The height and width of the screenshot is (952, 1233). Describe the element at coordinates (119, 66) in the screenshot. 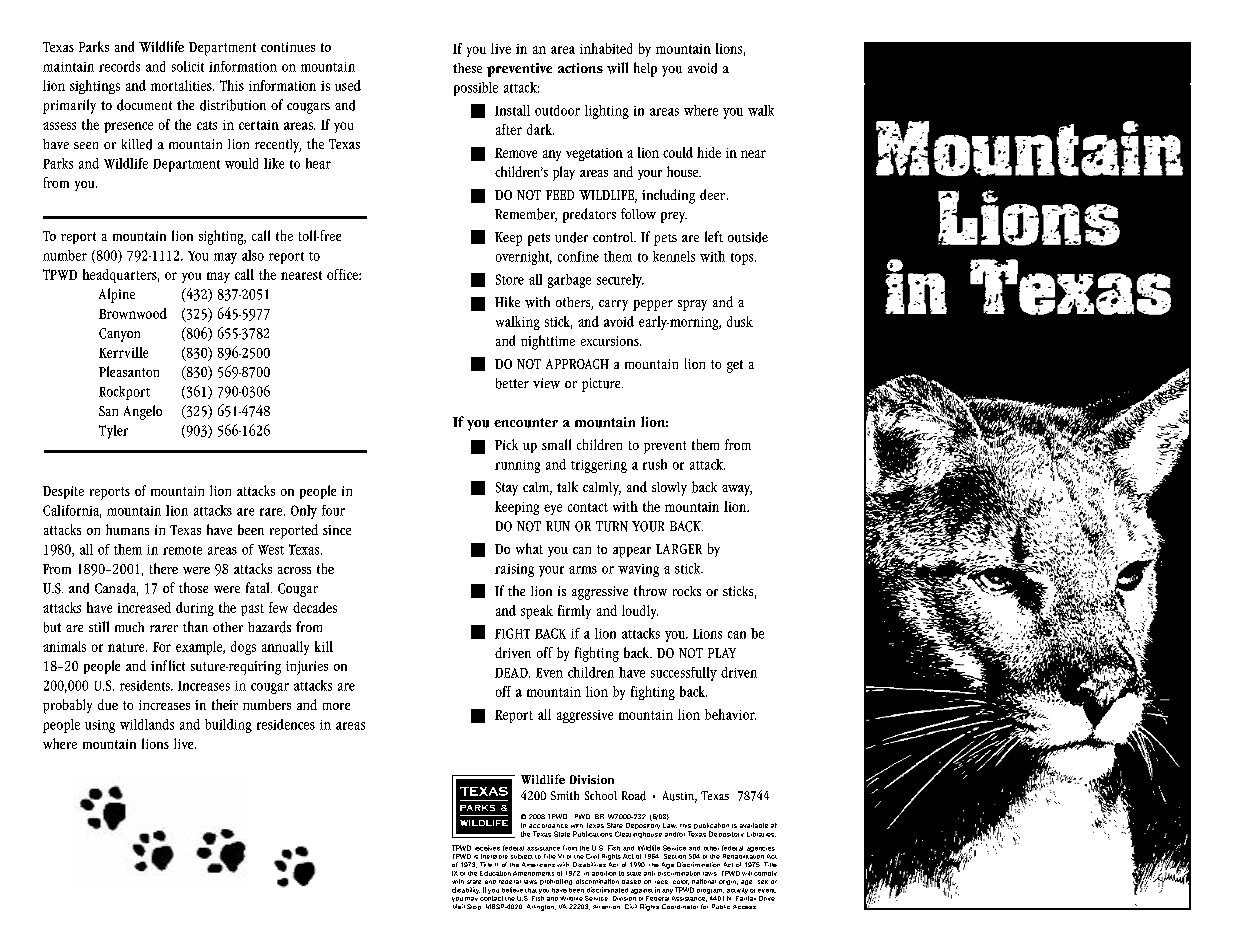

I see `records` at that location.
